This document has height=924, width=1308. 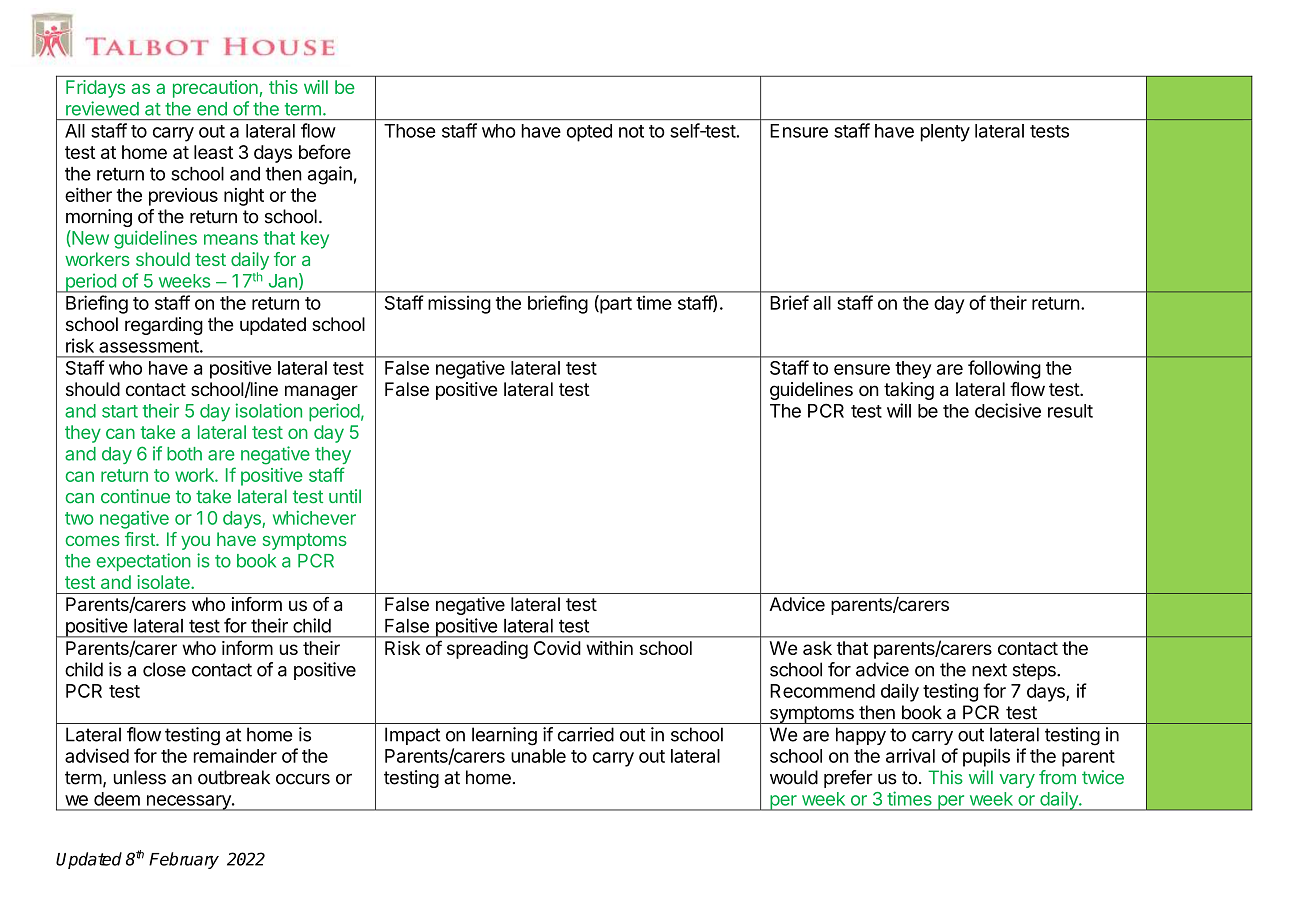 I want to click on manager, so click(x=321, y=392).
